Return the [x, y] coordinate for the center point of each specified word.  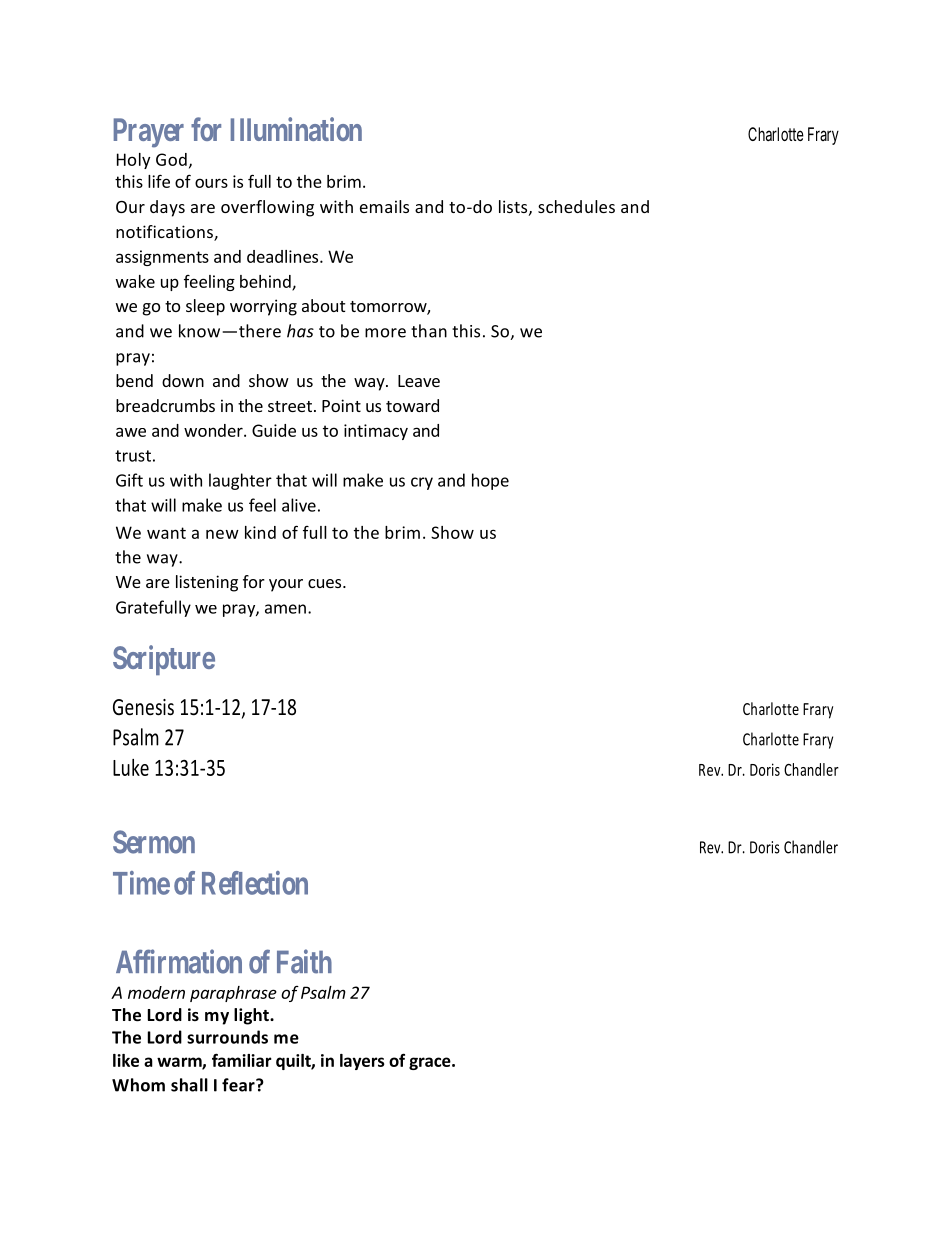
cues [324, 583]
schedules [576, 206]
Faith [304, 961]
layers [362, 1062]
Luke [131, 767]
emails [384, 206]
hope [490, 481]
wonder [214, 430]
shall [189, 1085]
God [171, 159]
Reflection [255, 883]
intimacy [376, 432]
